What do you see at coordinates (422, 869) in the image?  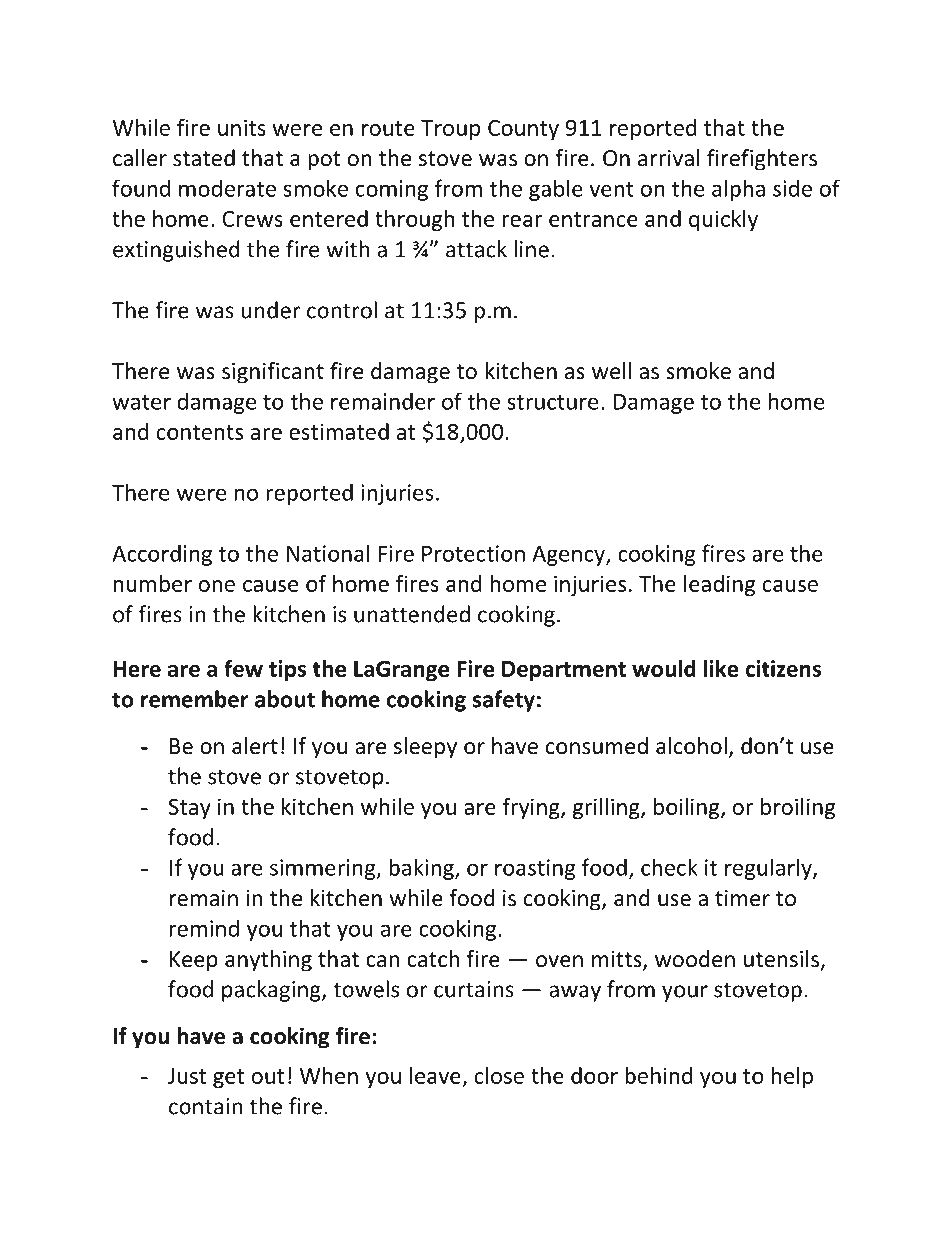 I see `baking` at bounding box center [422, 869].
